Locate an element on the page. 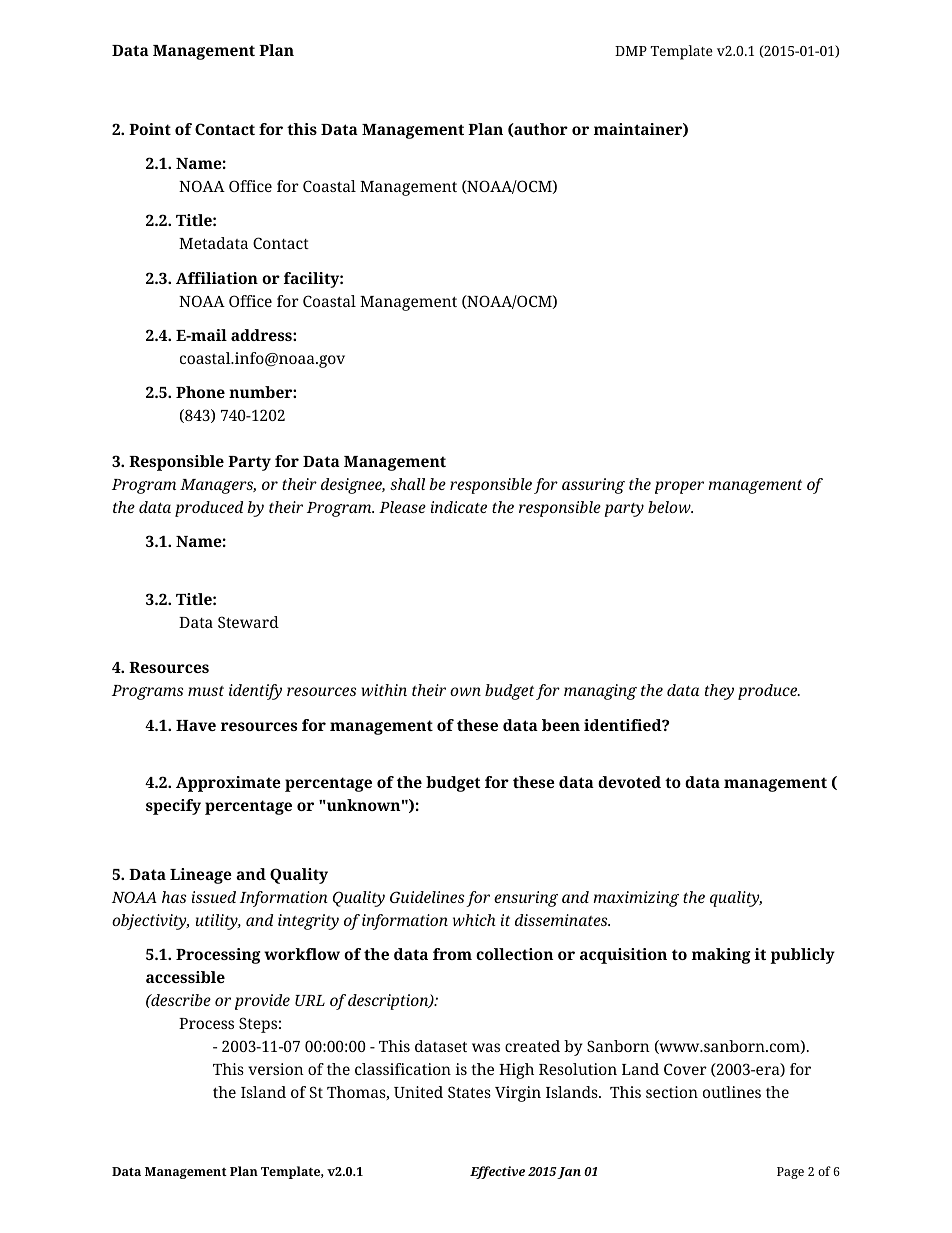  Phone is located at coordinates (200, 392).
